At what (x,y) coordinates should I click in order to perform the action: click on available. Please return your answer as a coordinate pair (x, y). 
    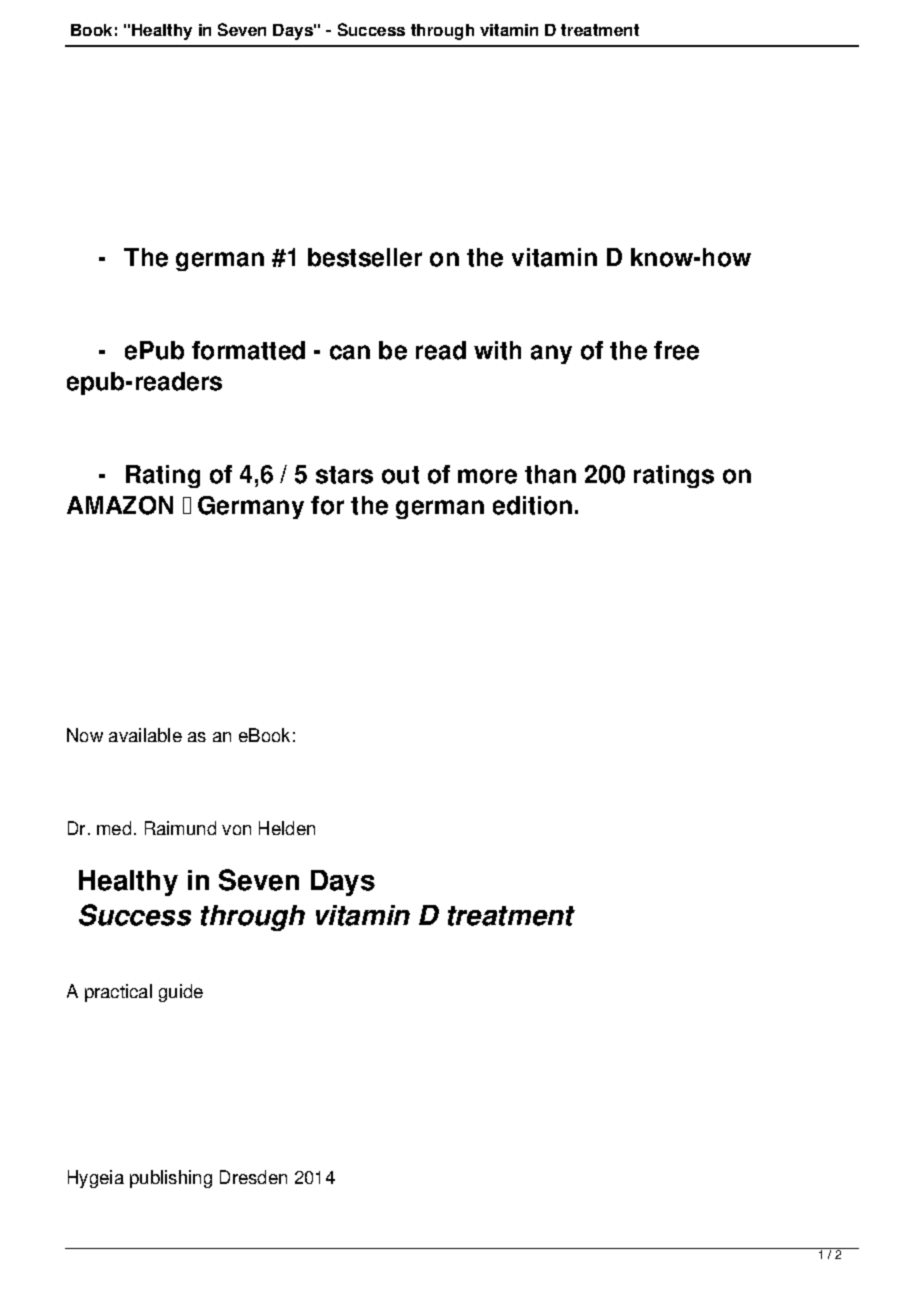
    Looking at the image, I should click on (145, 735).
